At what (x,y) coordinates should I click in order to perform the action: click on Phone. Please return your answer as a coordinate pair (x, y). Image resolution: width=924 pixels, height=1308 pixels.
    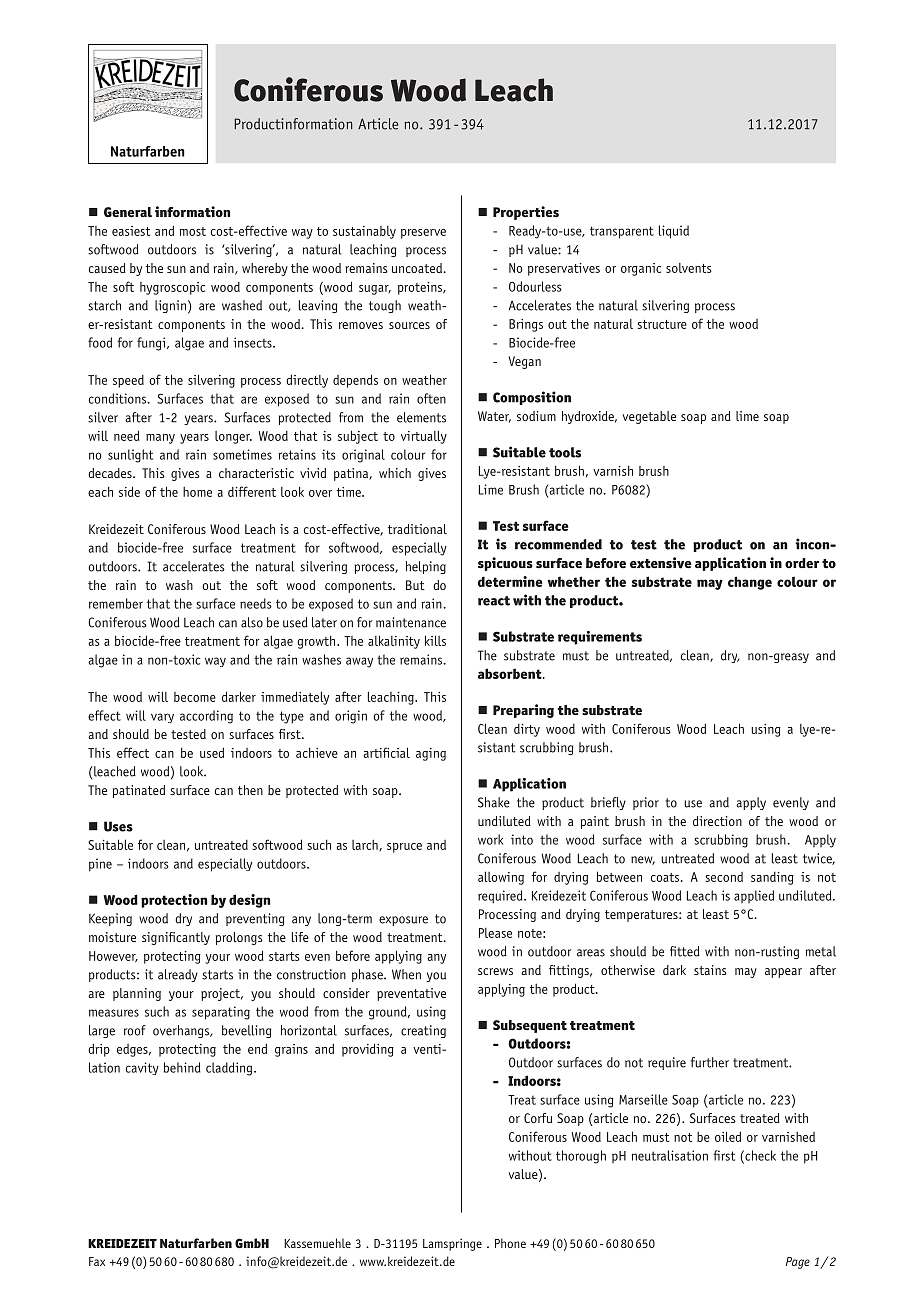
    Looking at the image, I should click on (510, 1243).
